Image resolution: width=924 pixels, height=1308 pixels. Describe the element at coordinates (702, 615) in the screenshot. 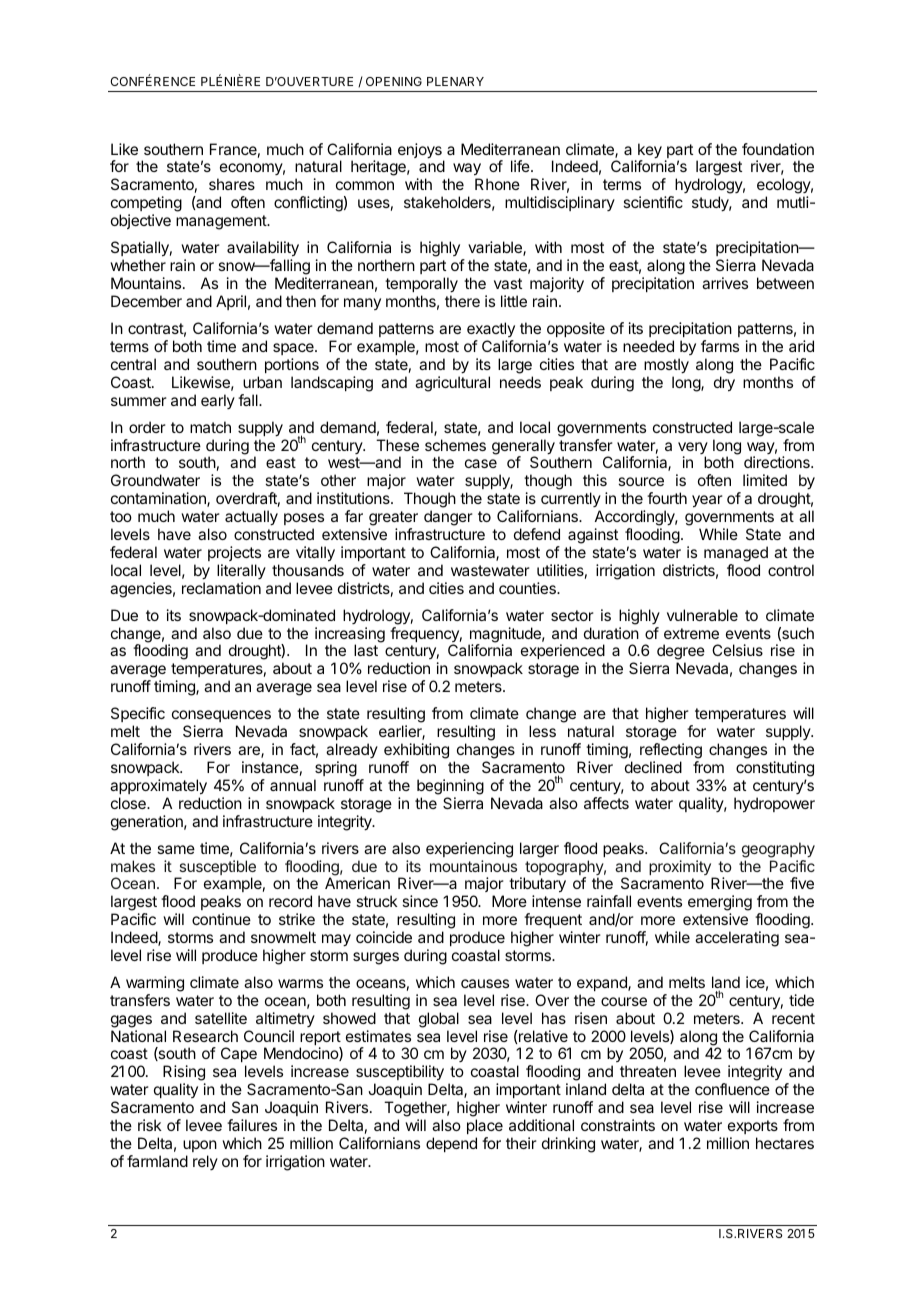

I see `vulnerable` at that location.
